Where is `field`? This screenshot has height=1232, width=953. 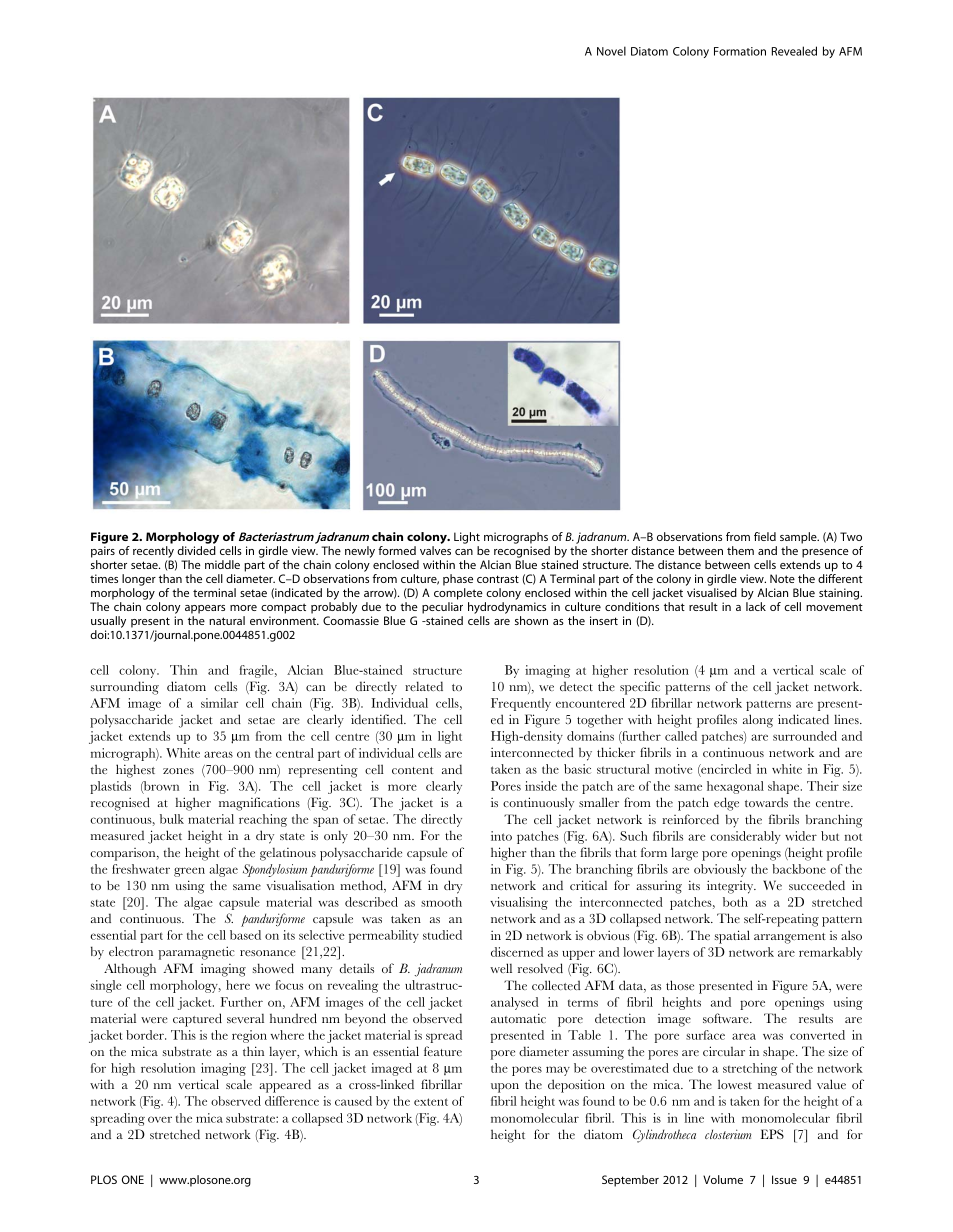 field is located at coordinates (765, 536).
